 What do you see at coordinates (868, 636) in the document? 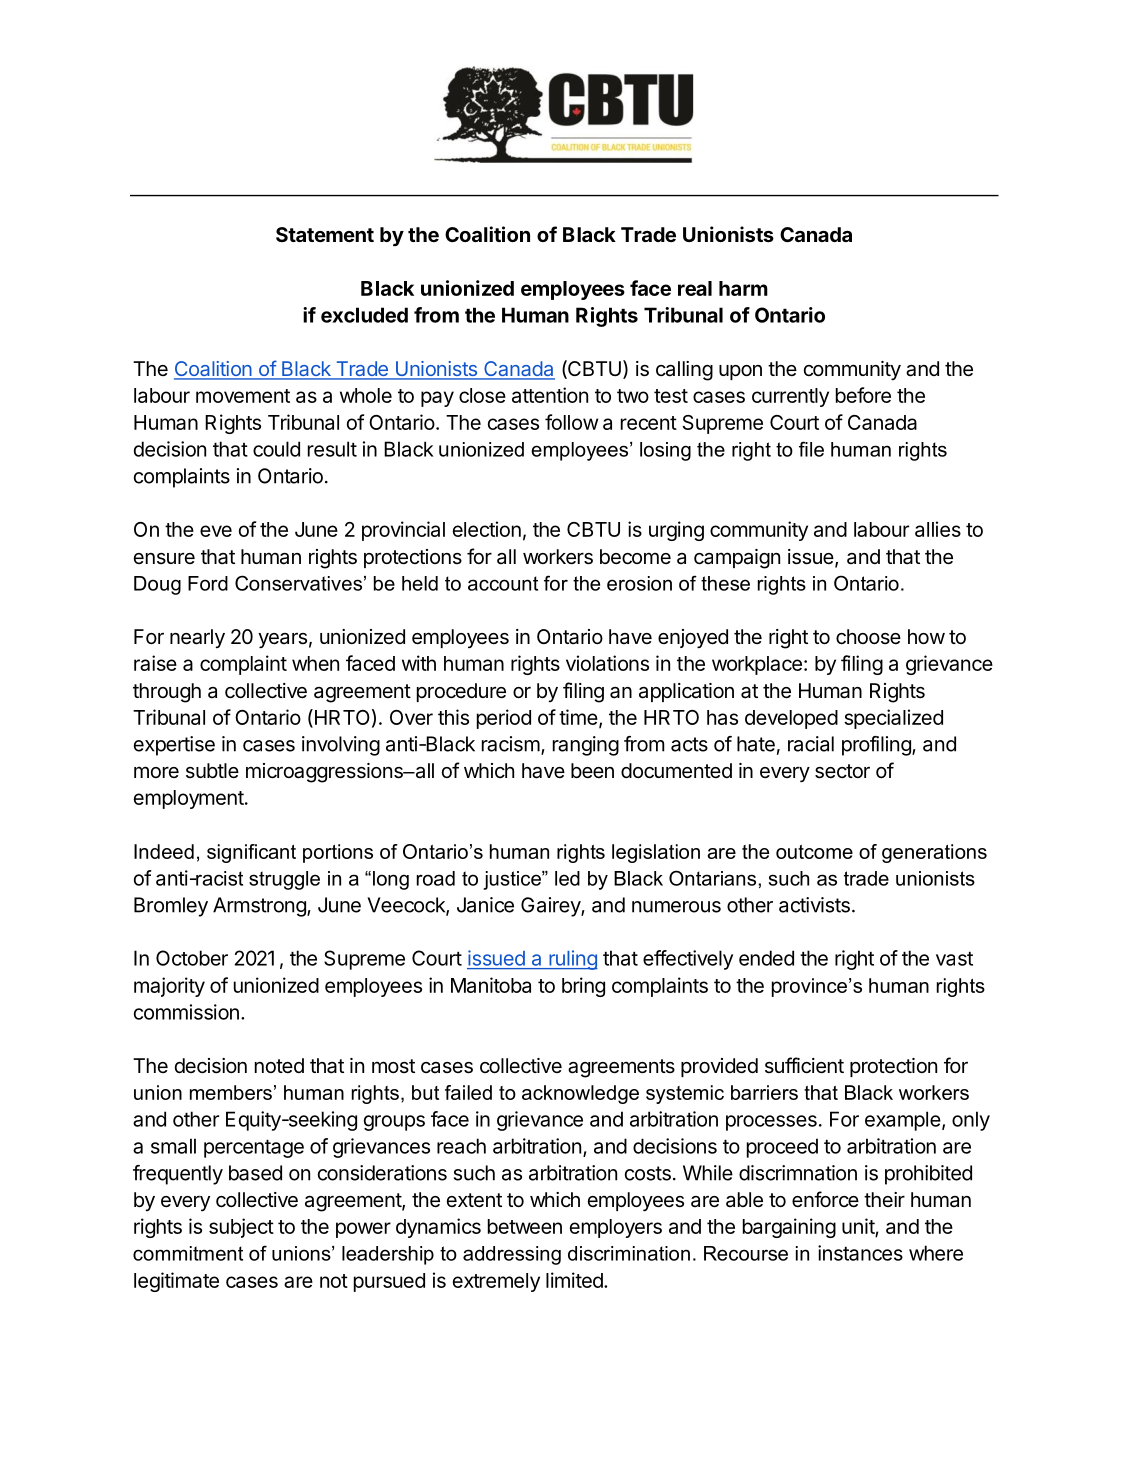
I see `choose` at bounding box center [868, 636].
